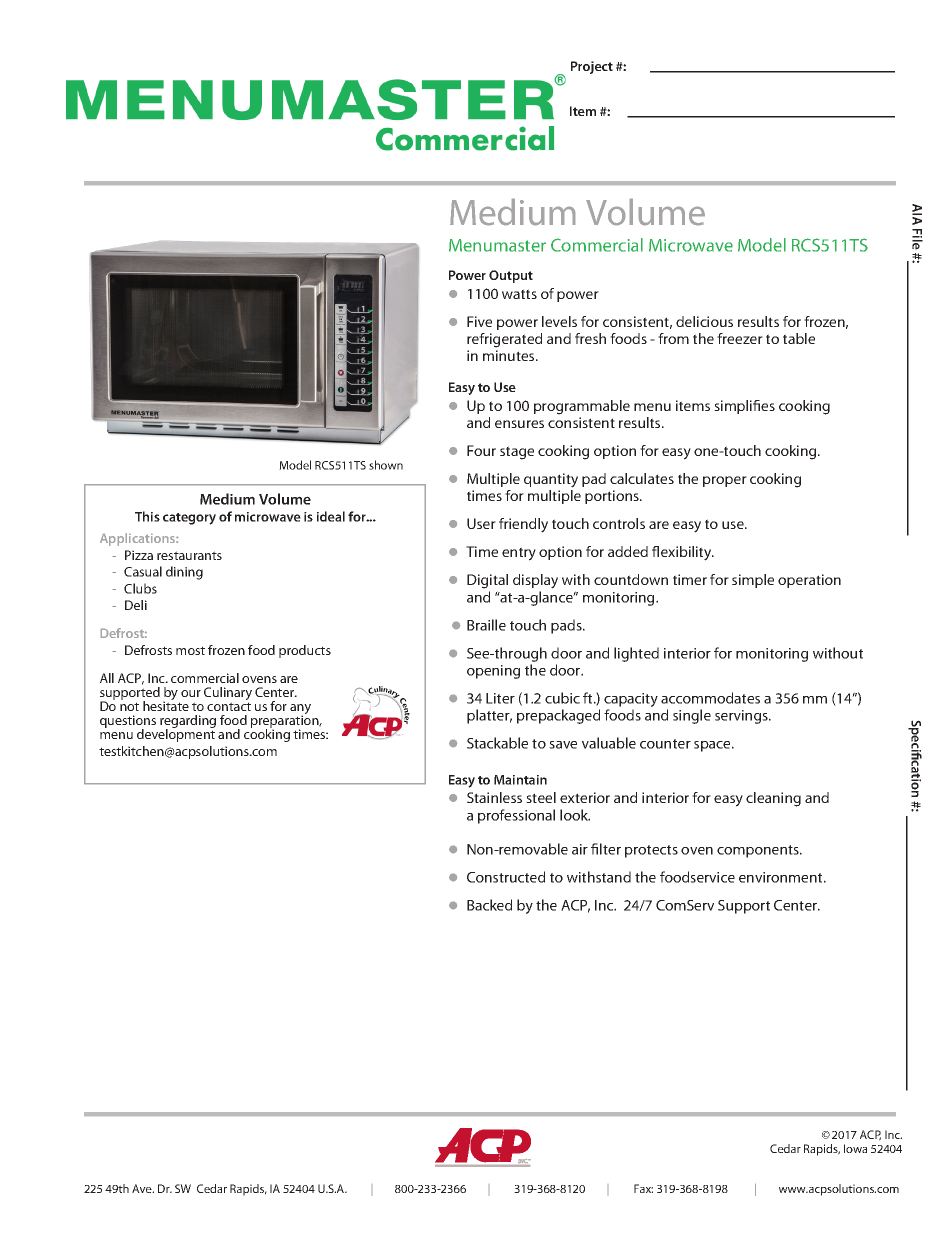 This document has width=952, height=1233. Describe the element at coordinates (486, 625) in the document. I see `Braille` at that location.
